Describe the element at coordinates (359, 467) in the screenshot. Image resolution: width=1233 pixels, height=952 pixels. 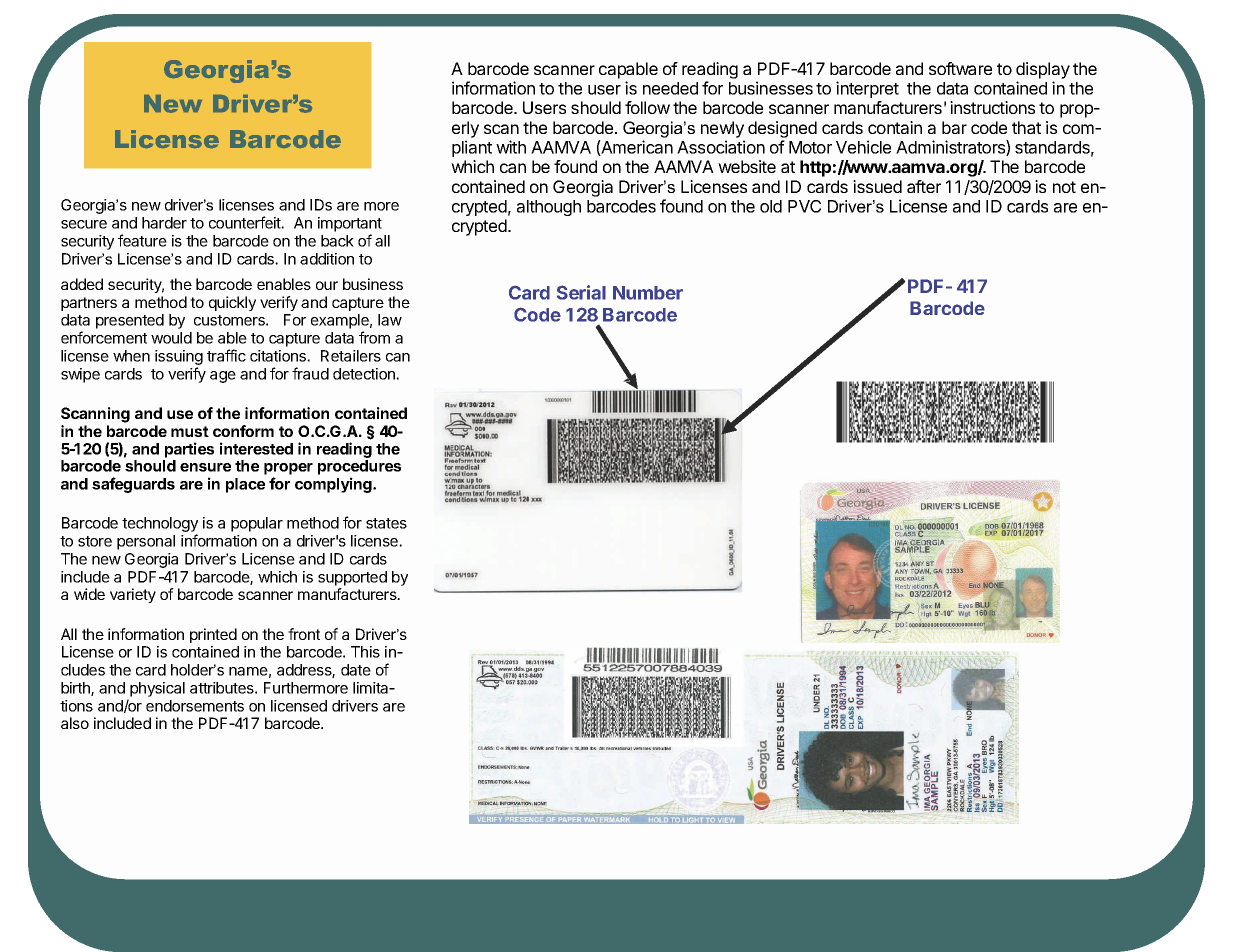
I see `procedures` at that location.
